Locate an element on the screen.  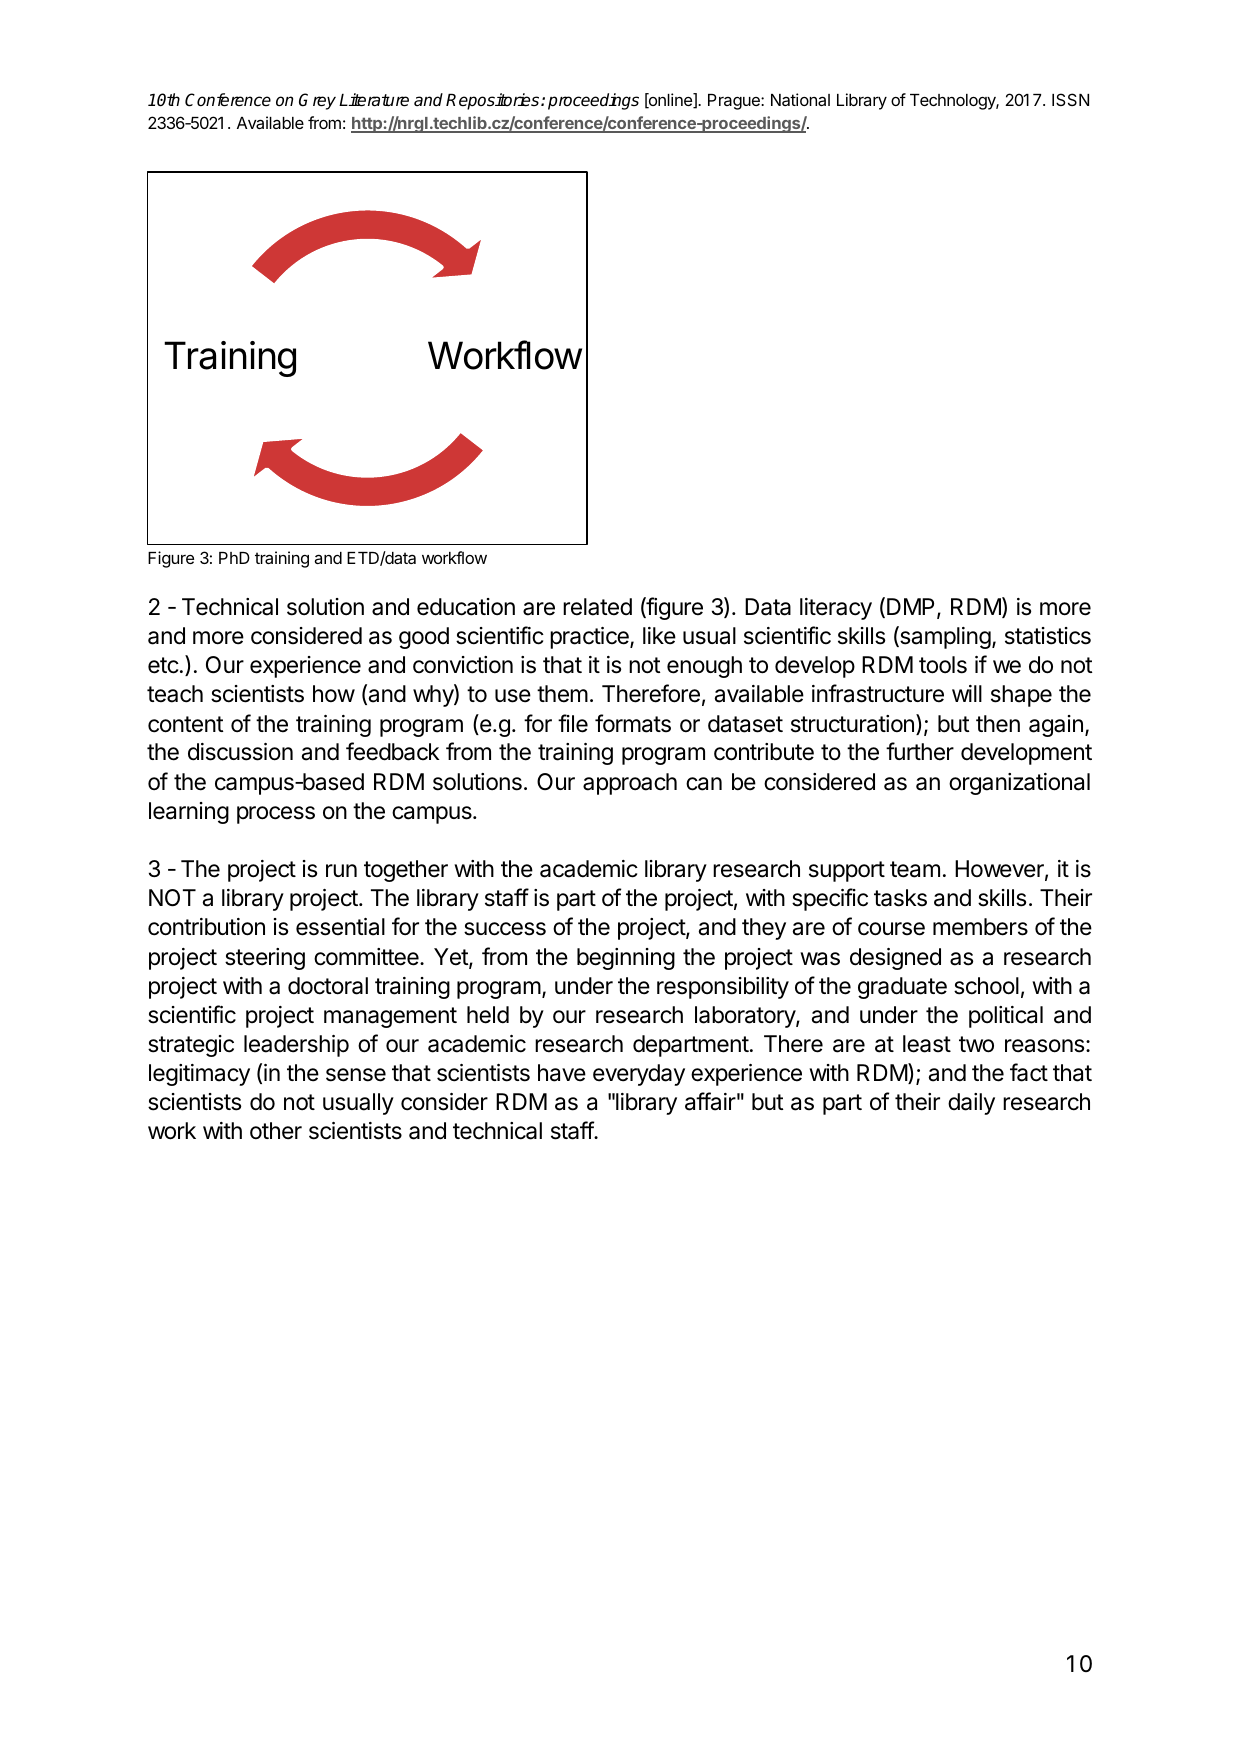
Grey is located at coordinates (317, 101).
